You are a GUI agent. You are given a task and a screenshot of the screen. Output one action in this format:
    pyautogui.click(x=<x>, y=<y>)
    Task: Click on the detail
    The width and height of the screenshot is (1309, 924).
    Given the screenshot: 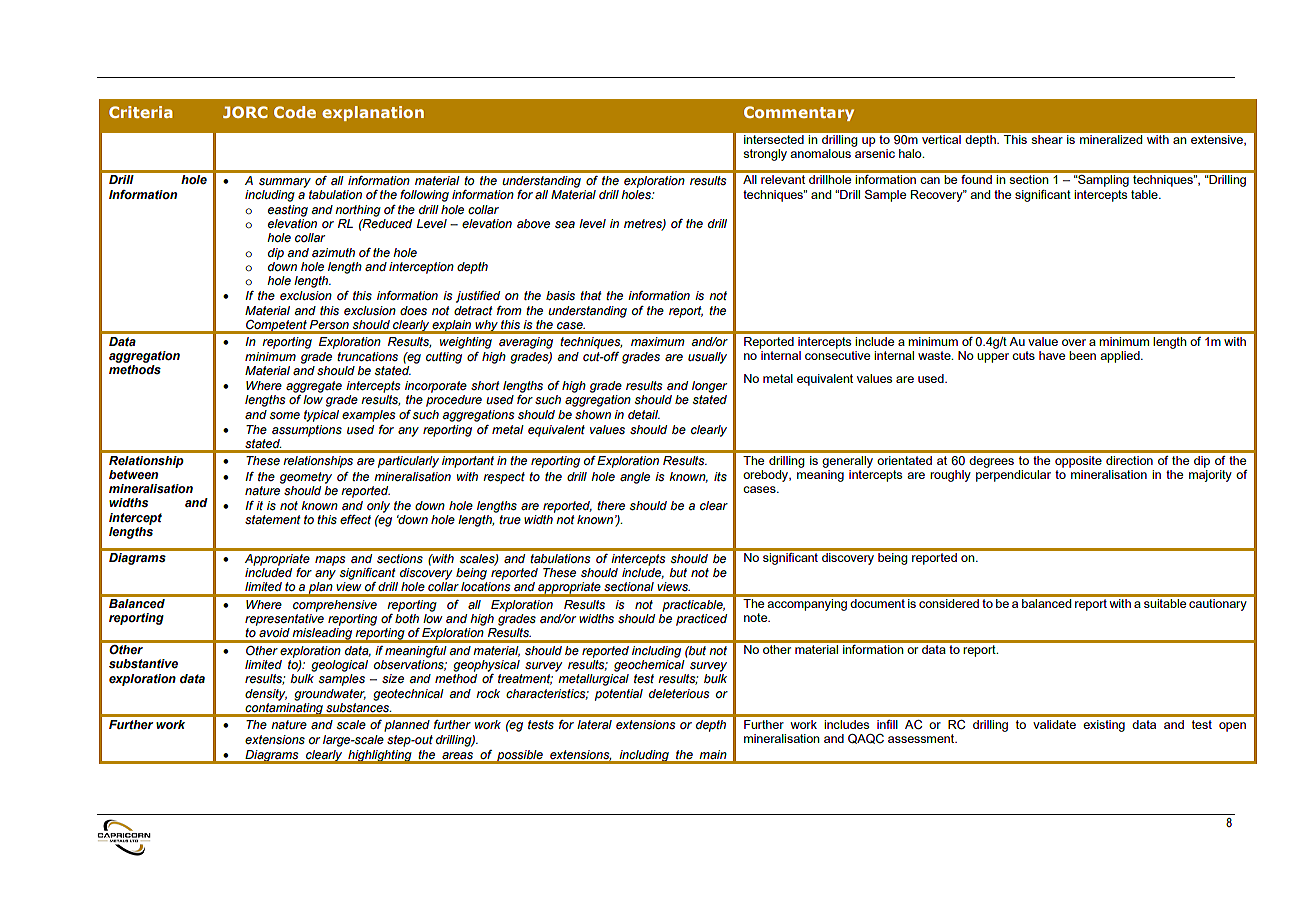 What is the action you would take?
    pyautogui.click(x=644, y=414)
